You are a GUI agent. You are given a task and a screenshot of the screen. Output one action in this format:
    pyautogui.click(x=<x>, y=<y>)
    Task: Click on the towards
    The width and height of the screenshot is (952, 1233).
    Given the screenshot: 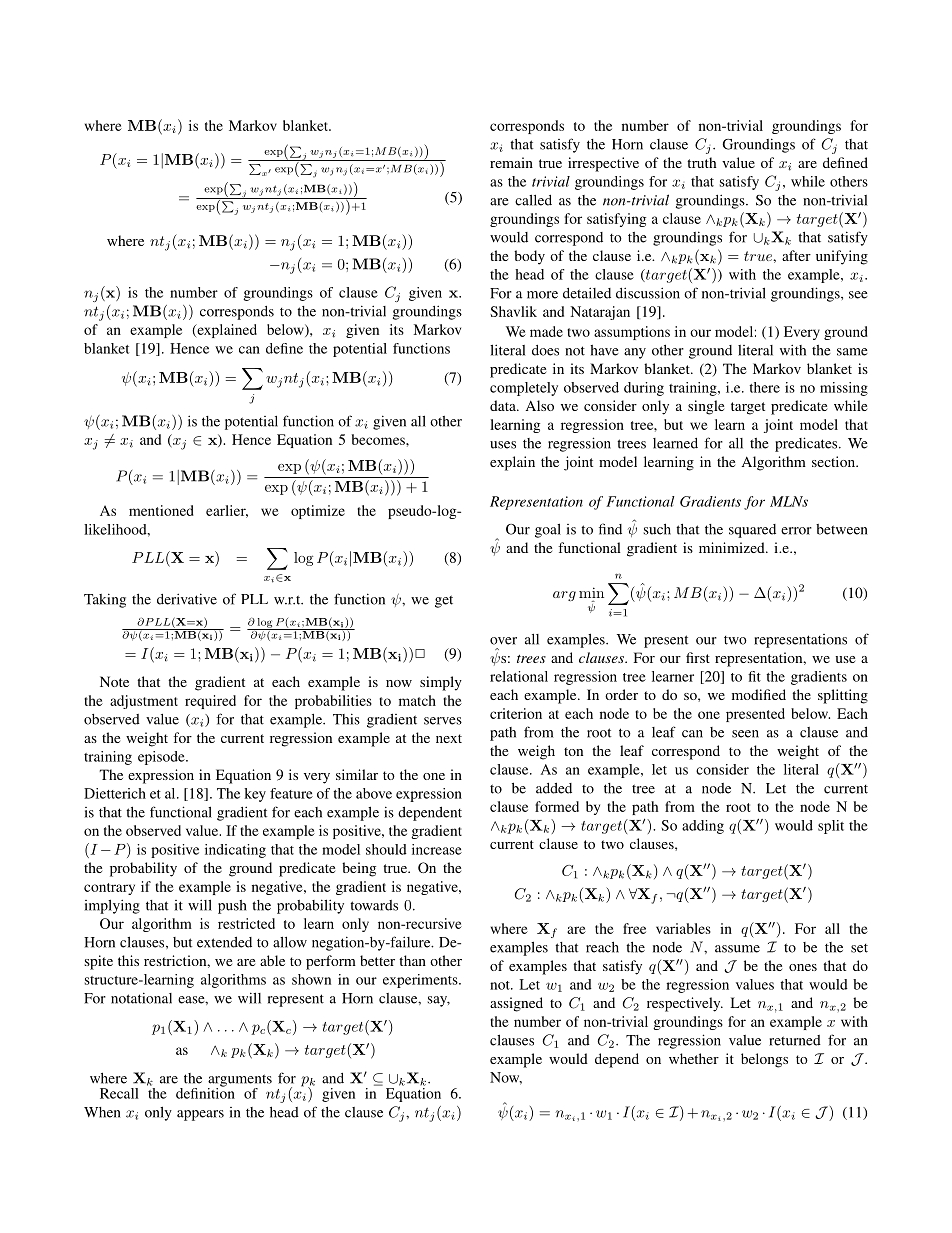 What is the action you would take?
    pyautogui.click(x=374, y=905)
